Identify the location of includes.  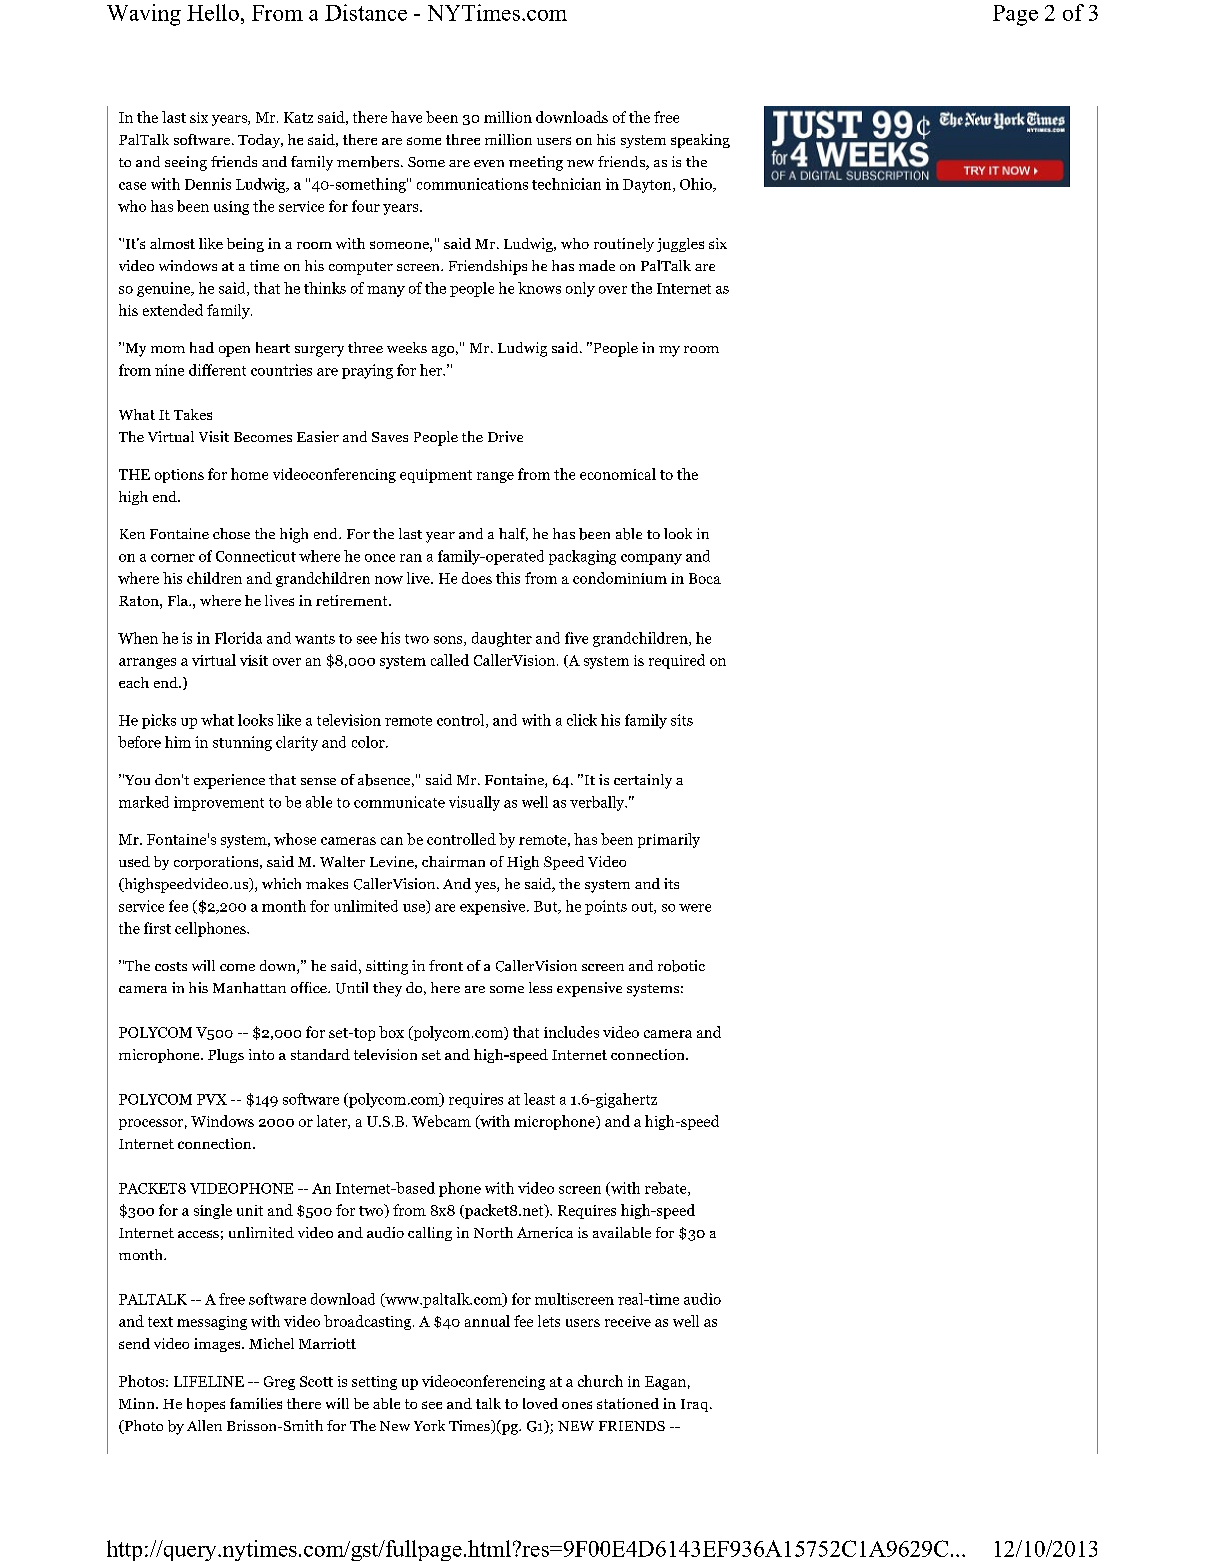
(571, 1032).
